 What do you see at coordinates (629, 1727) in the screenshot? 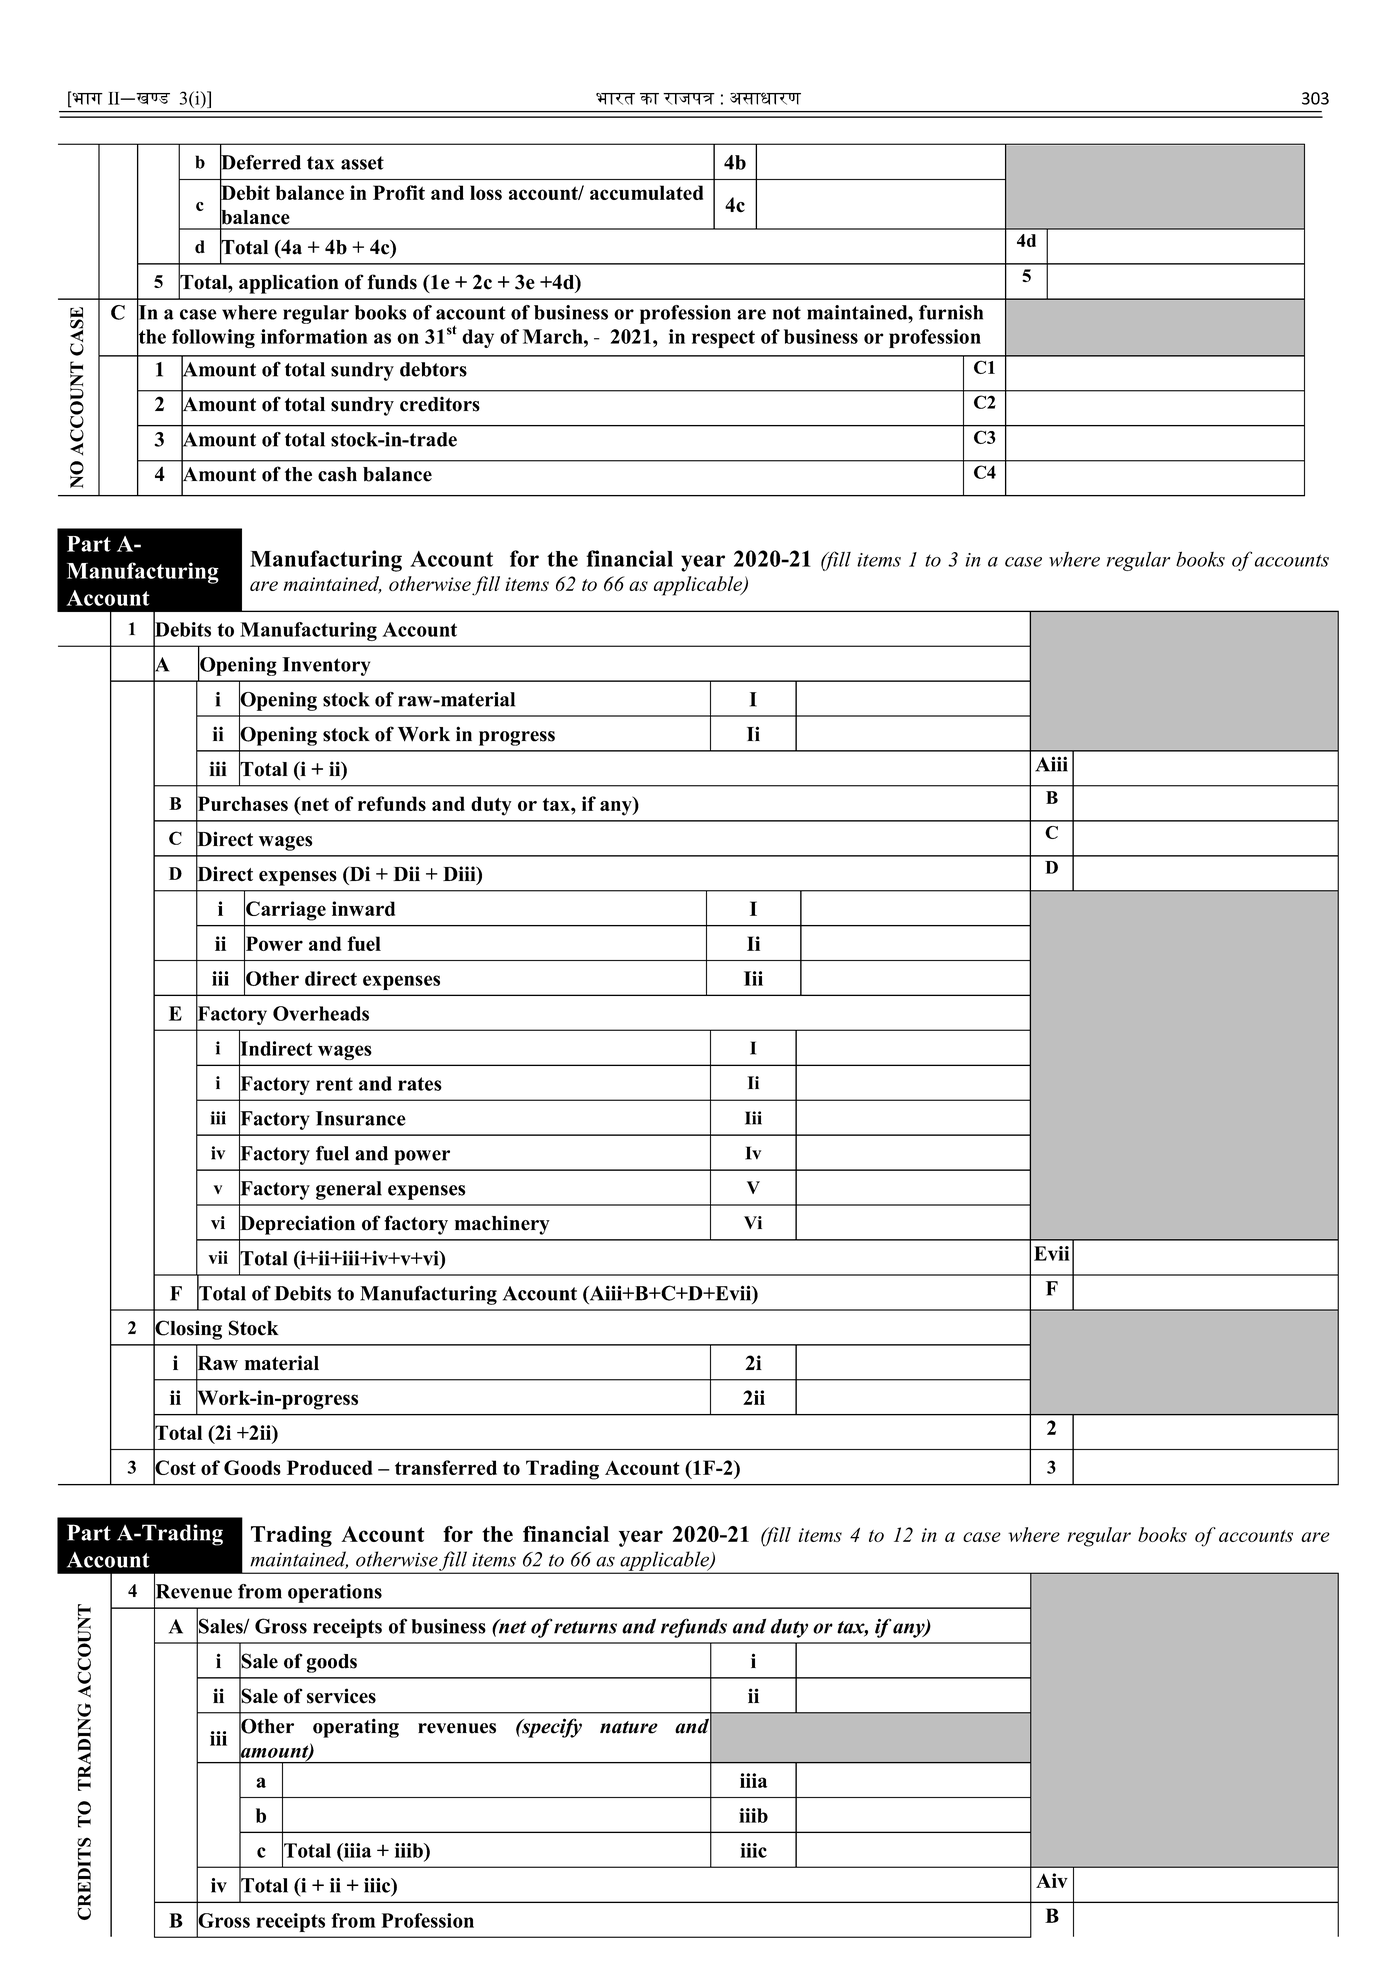
I see `nature` at bounding box center [629, 1727].
